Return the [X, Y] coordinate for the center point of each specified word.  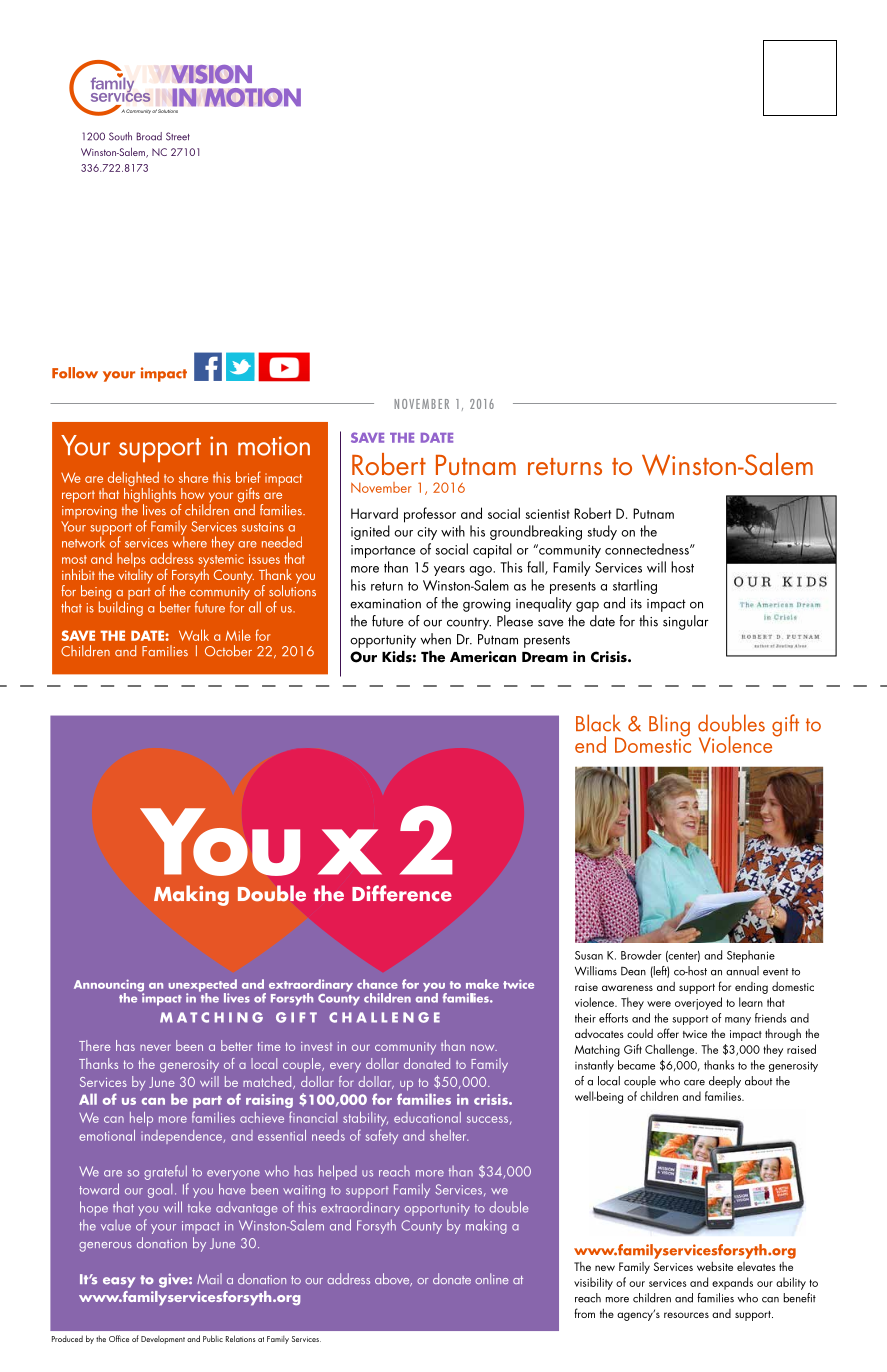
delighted [133, 480]
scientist [547, 514]
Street [178, 136]
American [483, 657]
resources [686, 1315]
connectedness [648, 549]
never [155, 1047]
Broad [149, 136]
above [393, 1279]
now [484, 1047]
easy [119, 1282]
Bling [669, 725]
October [228, 651]
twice [695, 1034]
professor [430, 515]
